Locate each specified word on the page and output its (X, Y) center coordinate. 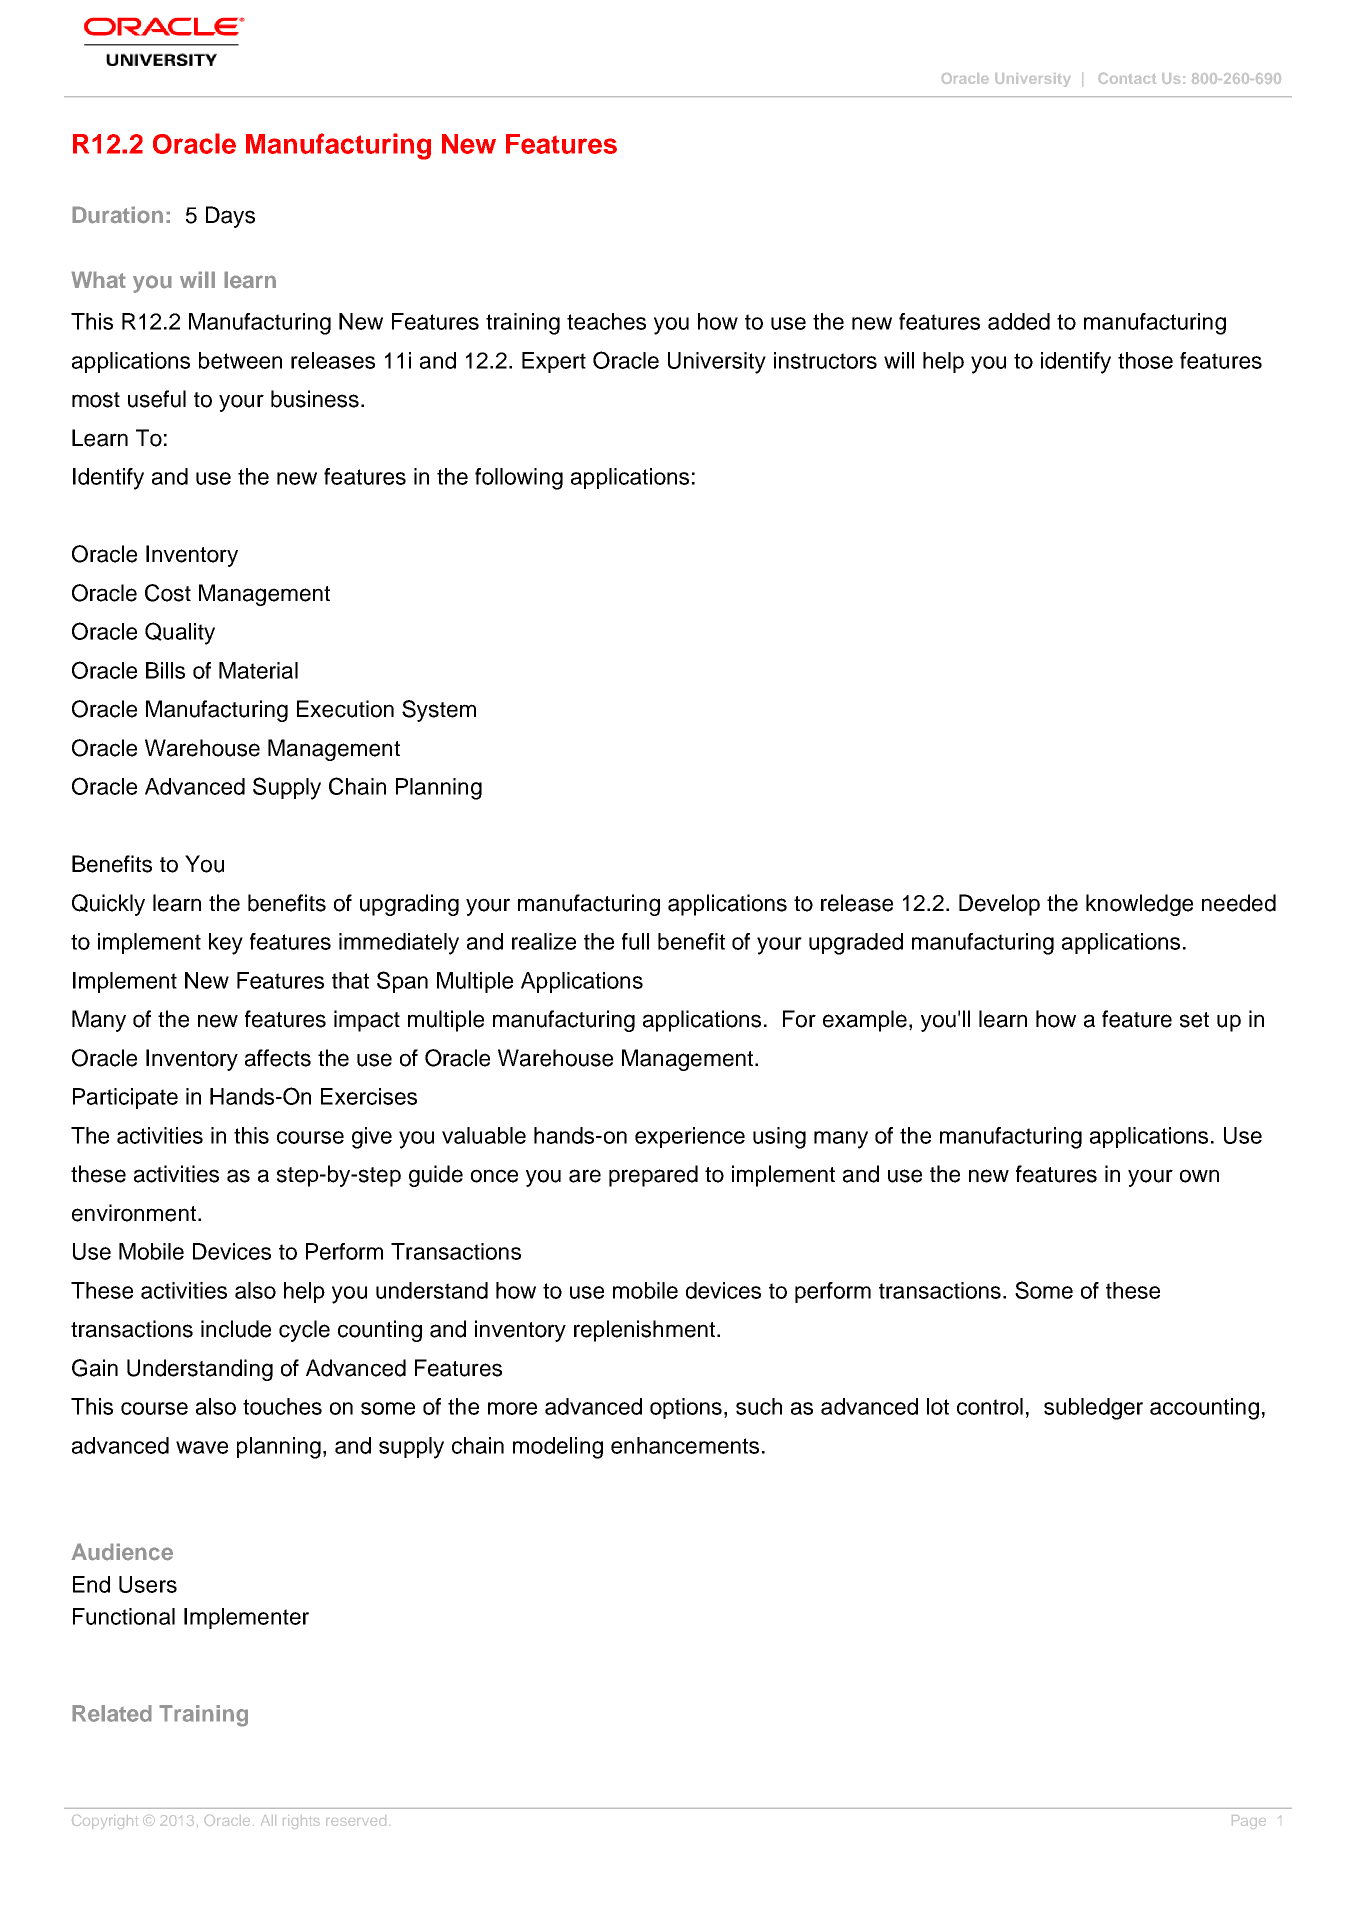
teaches (606, 321)
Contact (1127, 78)
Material (258, 670)
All (268, 1820)
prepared (653, 1176)
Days (230, 217)
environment (134, 1213)
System (439, 711)
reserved (356, 1820)
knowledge (1139, 905)
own (1199, 1176)
